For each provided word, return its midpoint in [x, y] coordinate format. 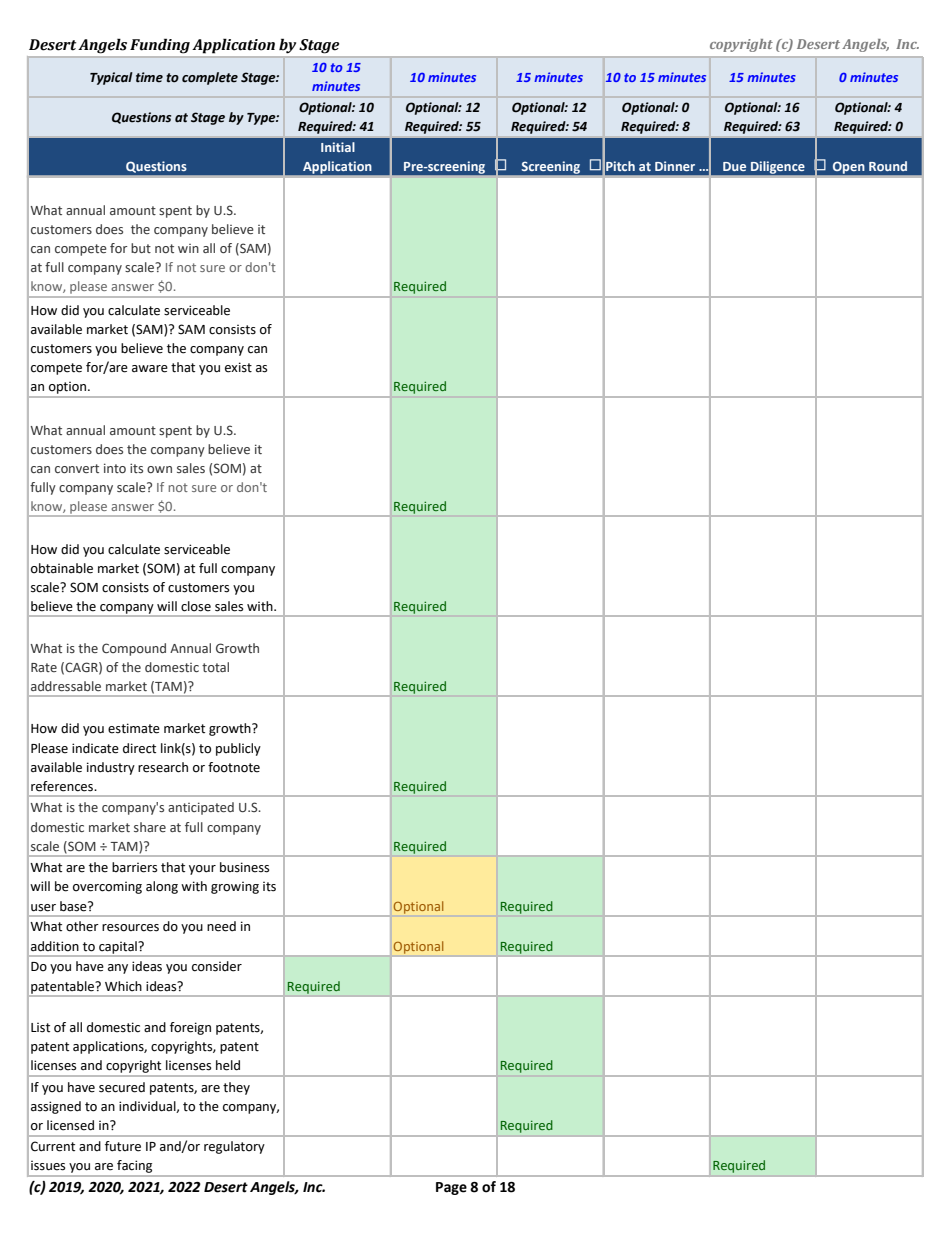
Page [451, 1188]
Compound [134, 649]
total [215, 667]
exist [238, 367]
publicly [238, 749]
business [244, 867]
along [162, 887]
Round [888, 166]
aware [150, 369]
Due [734, 166]
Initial [338, 147]
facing [134, 1166]
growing [235, 887]
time [149, 77]
